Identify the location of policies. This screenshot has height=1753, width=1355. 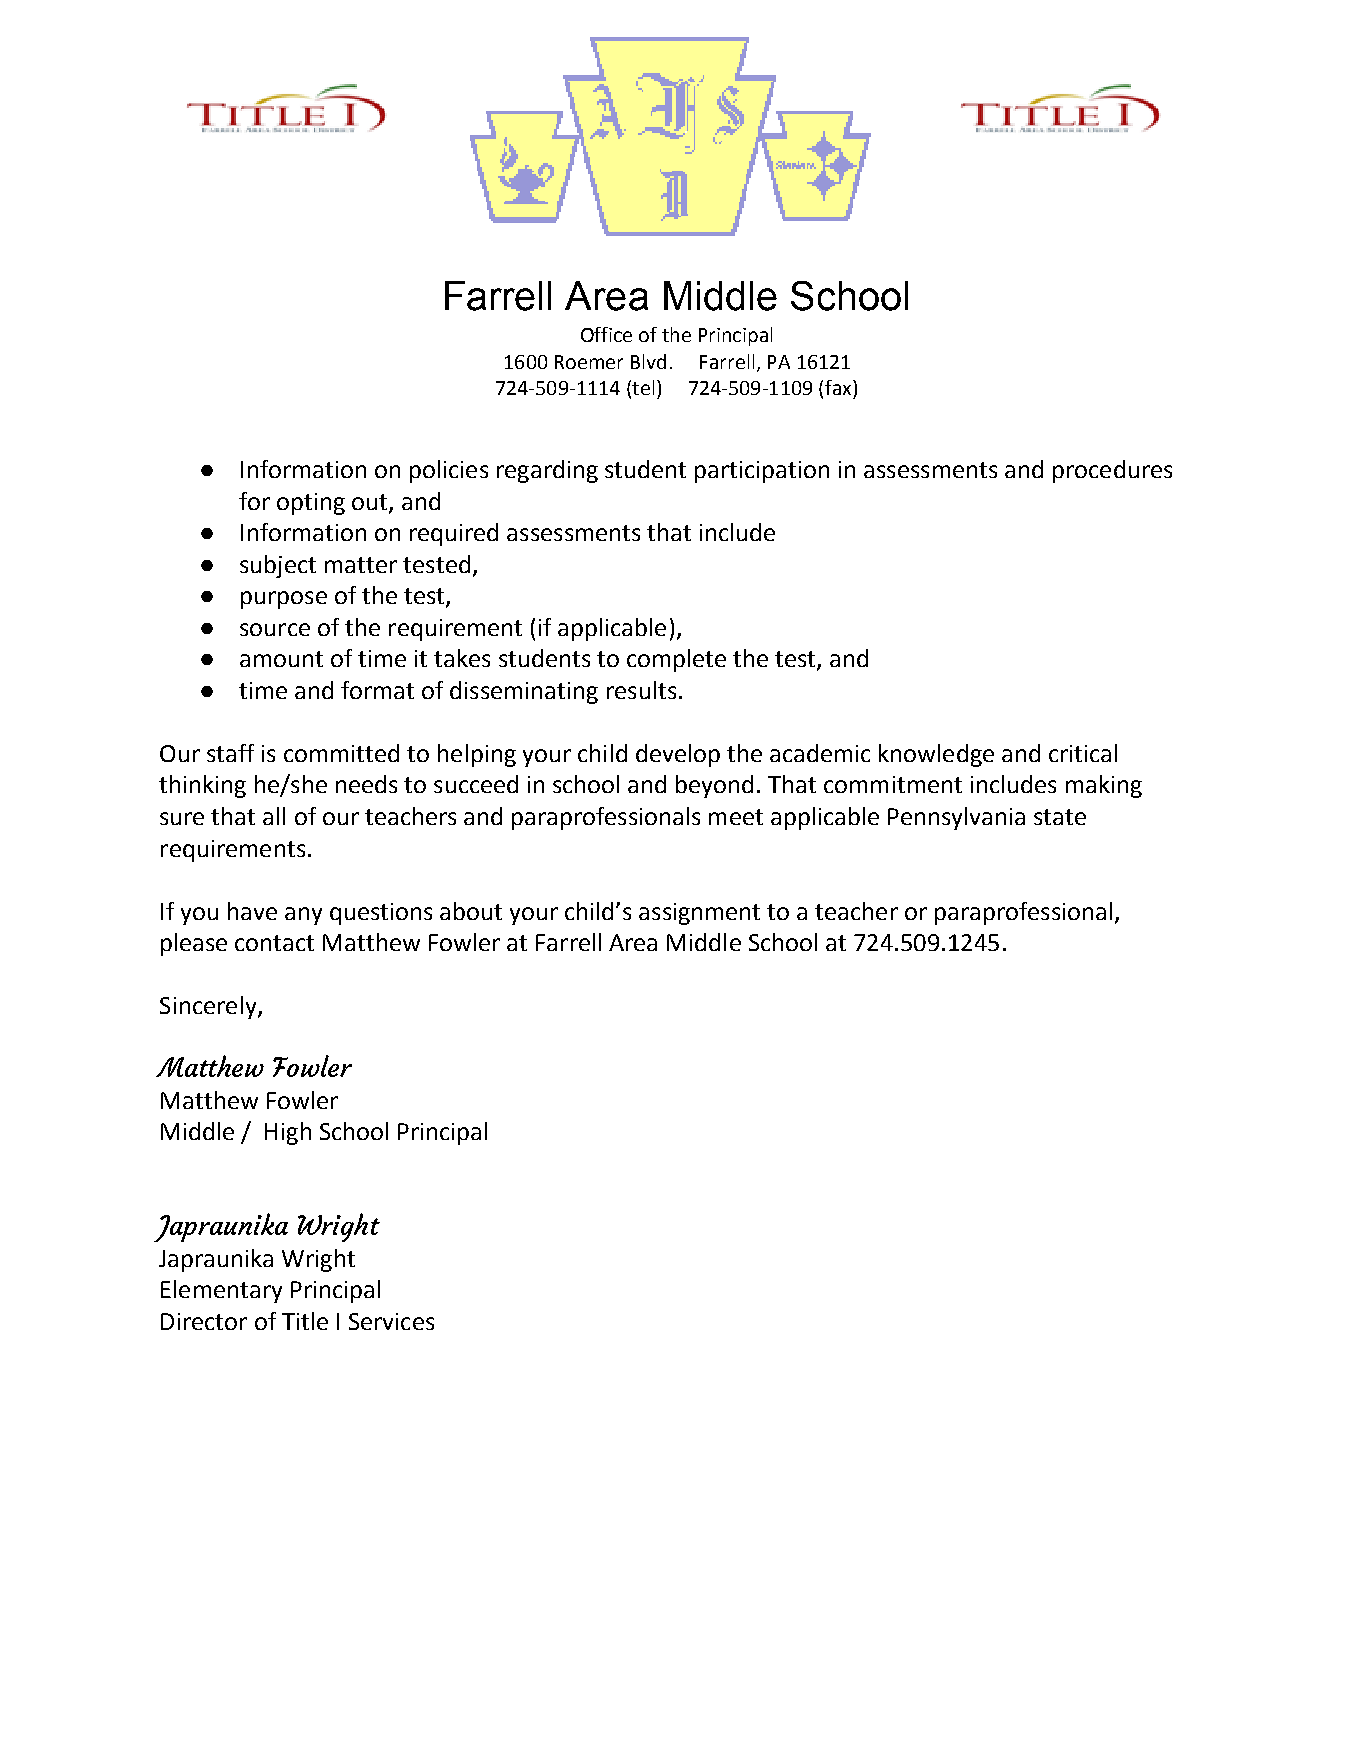
(449, 471).
